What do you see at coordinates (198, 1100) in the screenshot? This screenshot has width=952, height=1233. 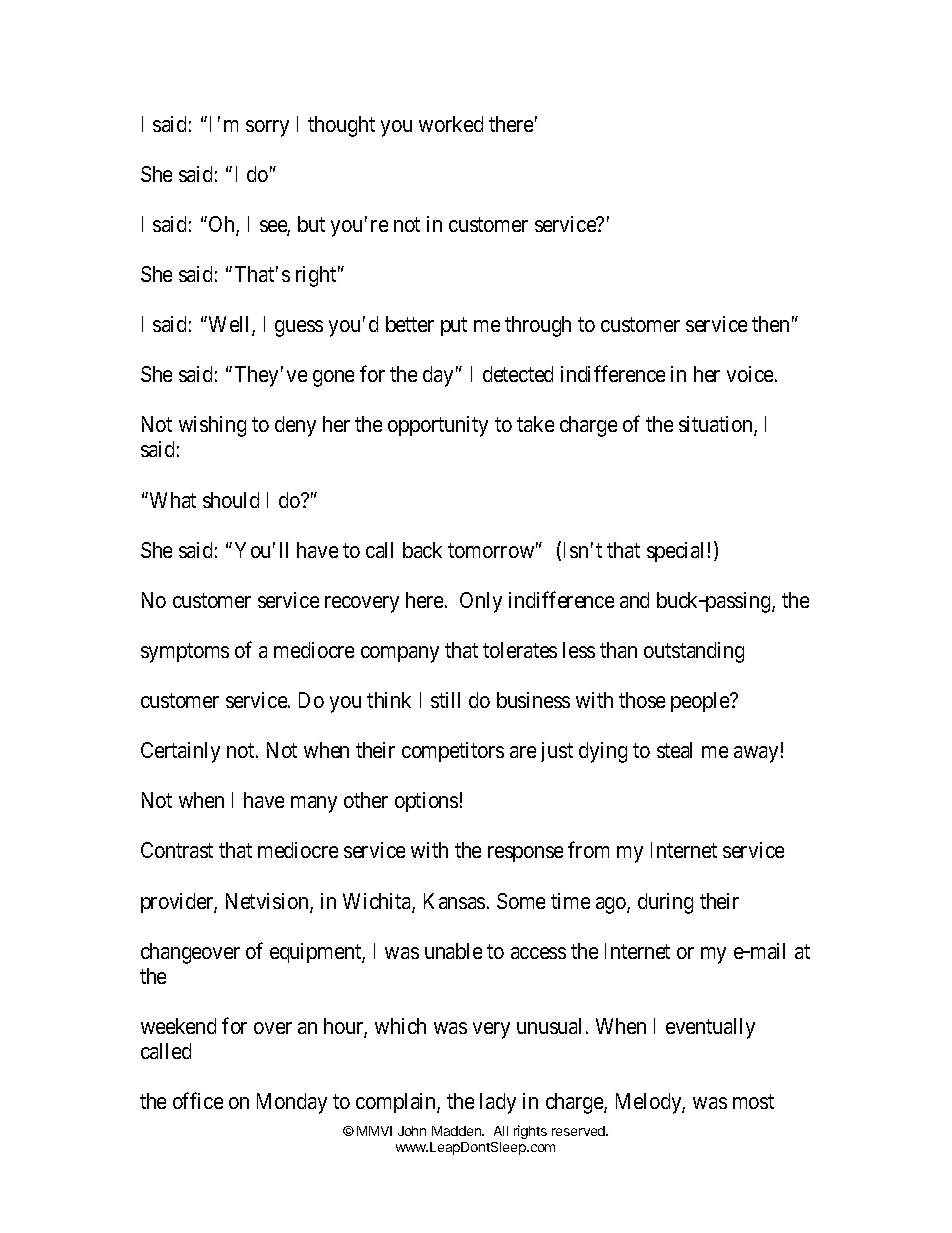 I see `office` at bounding box center [198, 1100].
